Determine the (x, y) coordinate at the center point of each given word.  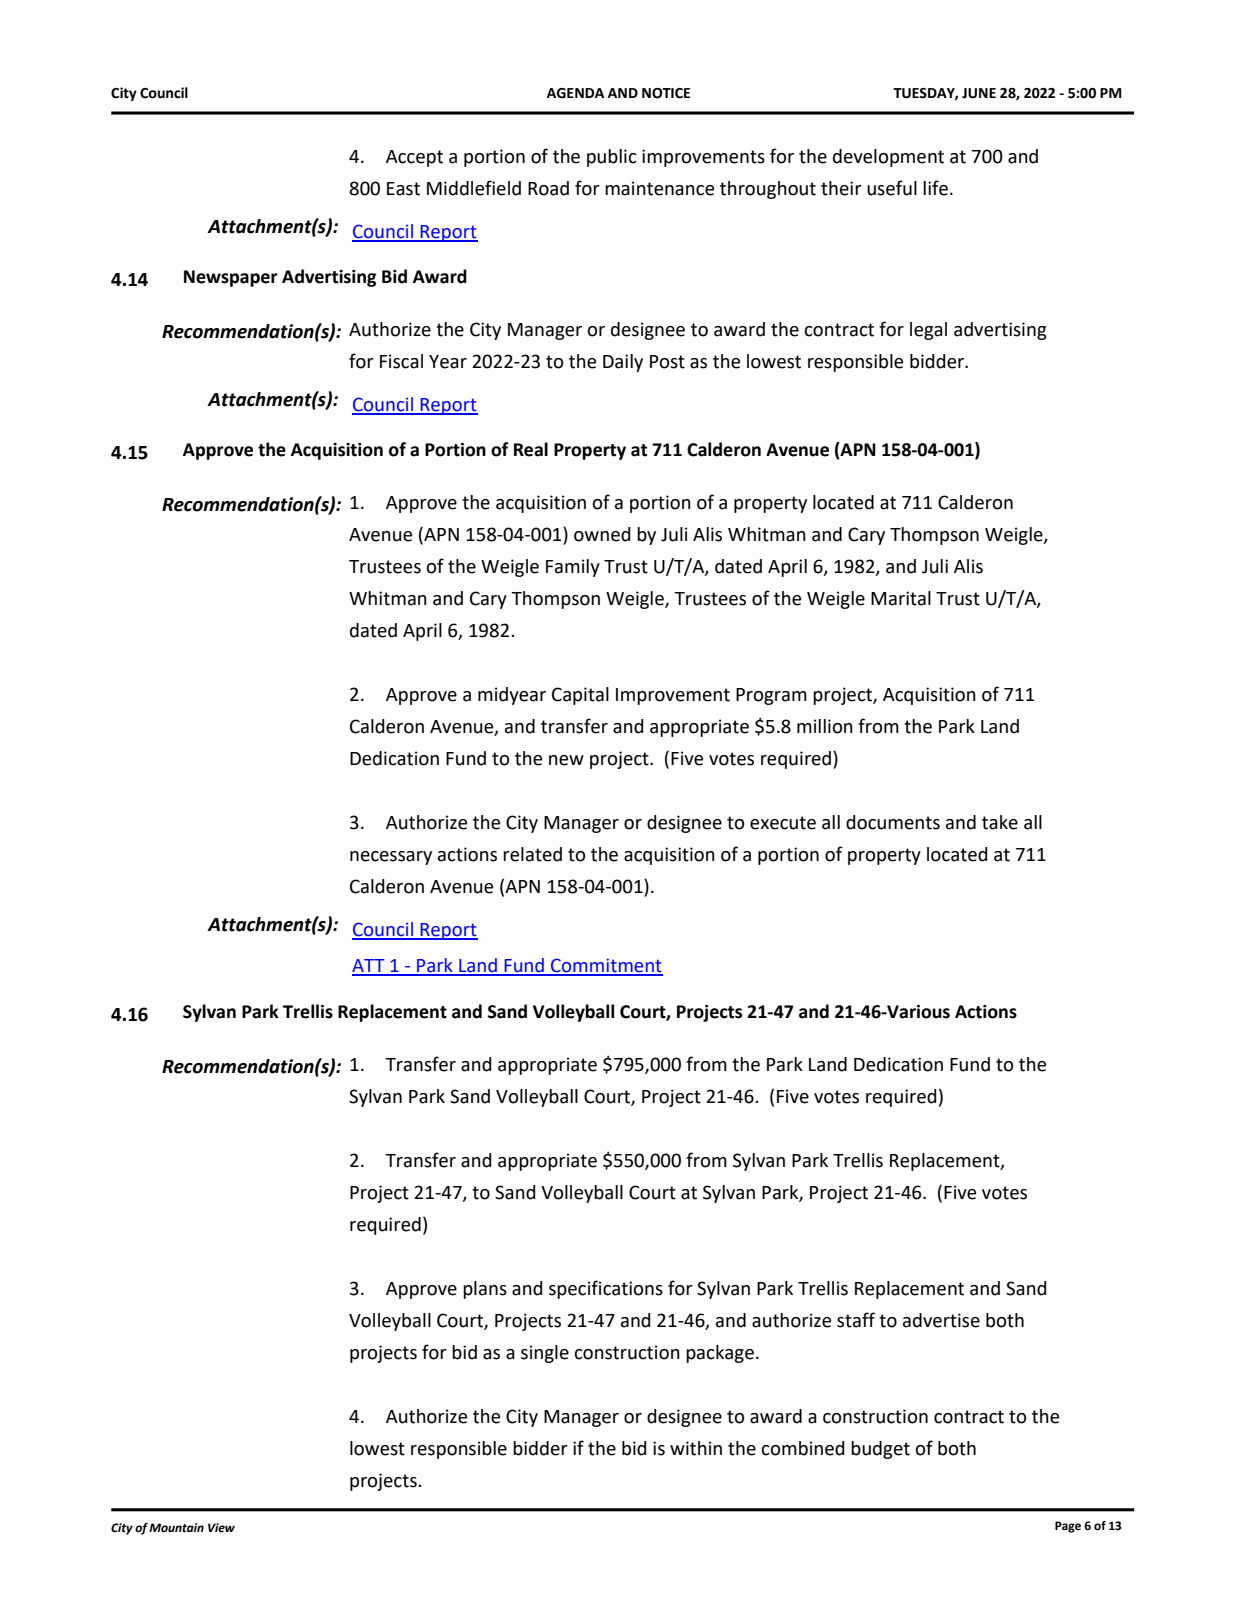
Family (573, 568)
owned (602, 534)
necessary (391, 858)
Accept (414, 158)
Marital (901, 598)
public (612, 158)
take (1000, 822)
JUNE (979, 93)
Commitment (606, 966)
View (221, 1528)
